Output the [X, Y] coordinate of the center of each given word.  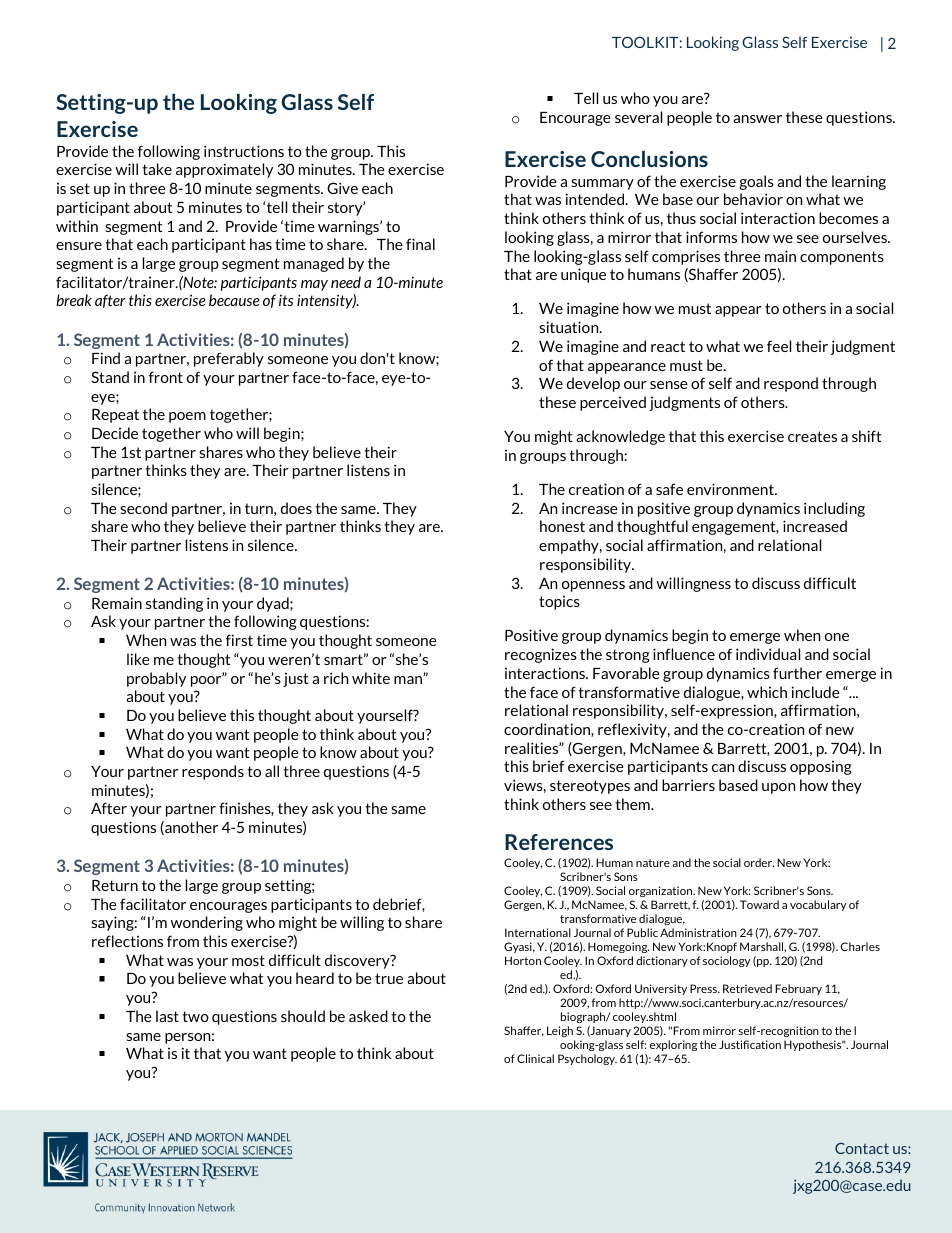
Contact [862, 1148]
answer [757, 119]
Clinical [535, 1058]
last [167, 1016]
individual [768, 654]
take [157, 169]
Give [342, 188]
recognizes [541, 655]
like [138, 659]
